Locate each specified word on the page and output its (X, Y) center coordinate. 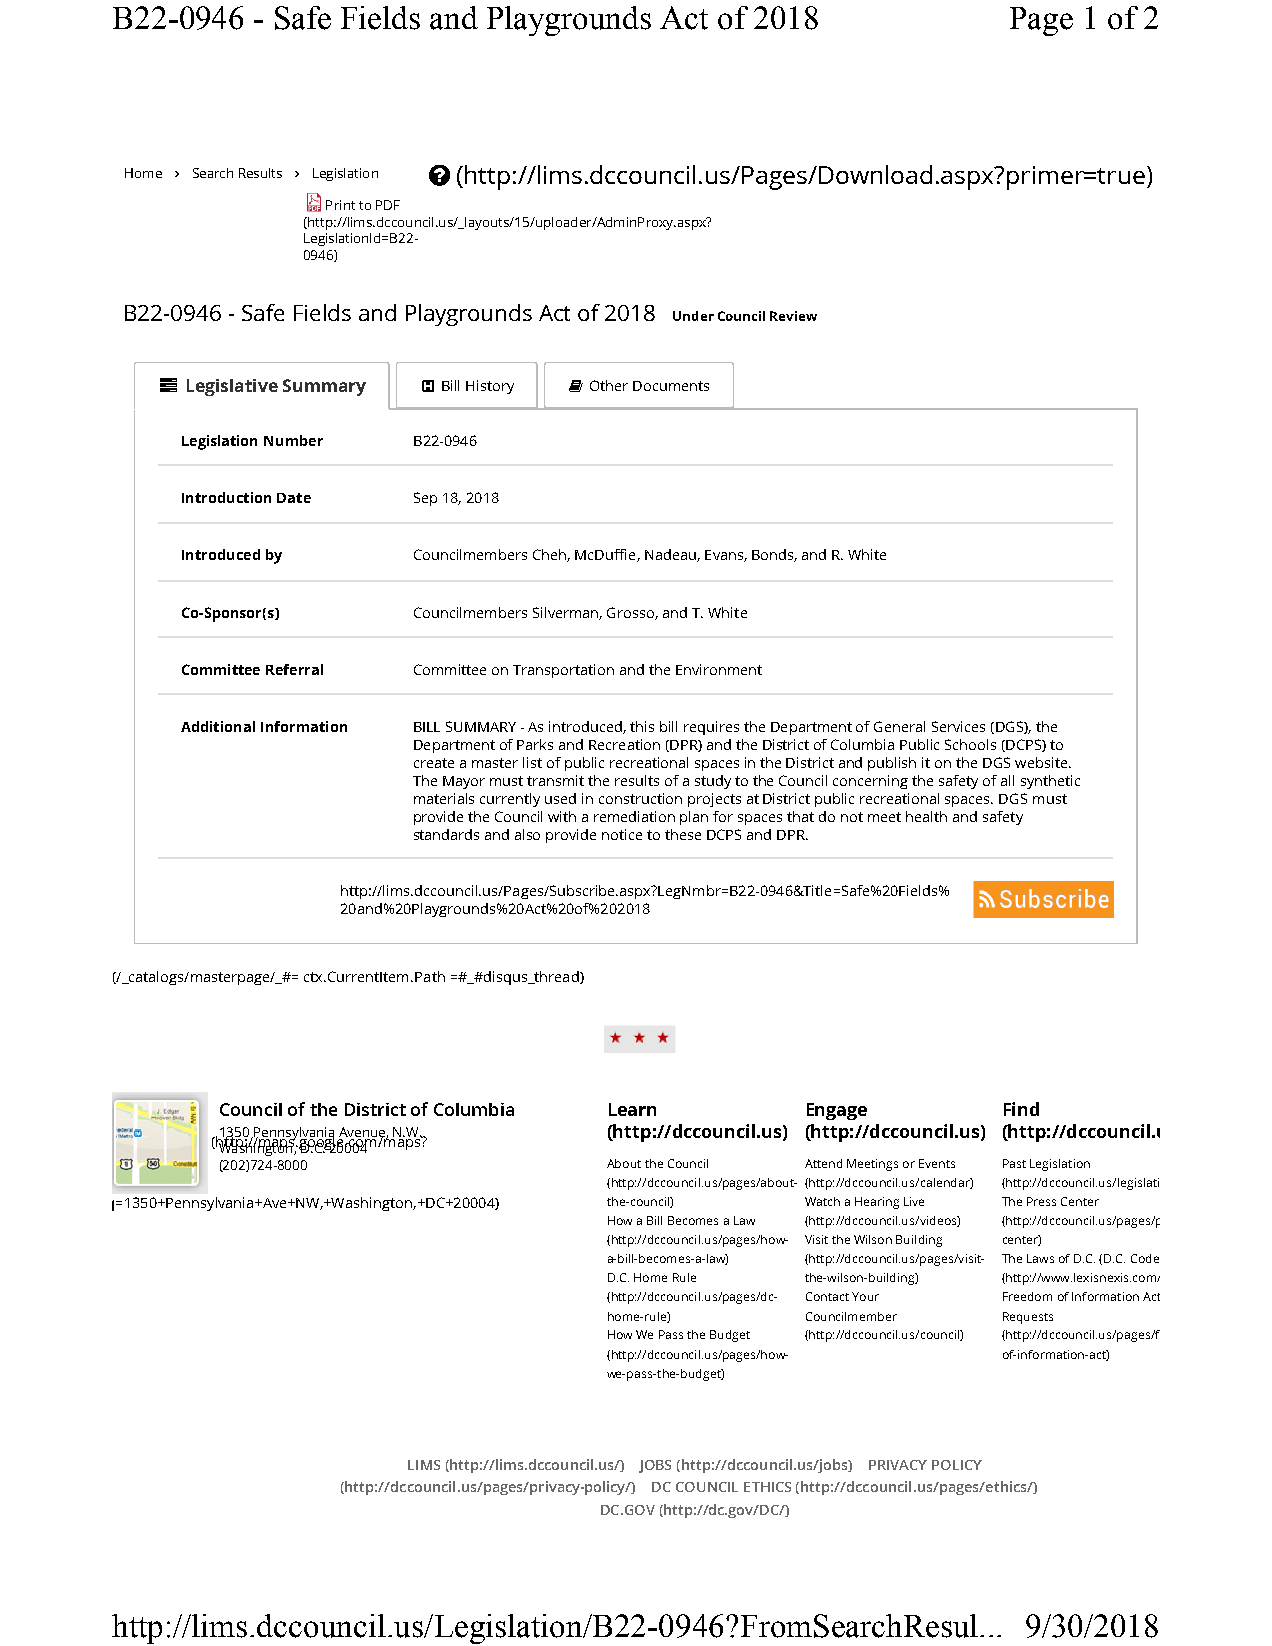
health (926, 816)
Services (958, 726)
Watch (822, 1201)
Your (865, 1296)
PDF (388, 205)
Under (693, 316)
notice (622, 834)
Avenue (363, 1133)
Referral (294, 669)
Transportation (563, 671)
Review (793, 316)
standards (446, 834)
